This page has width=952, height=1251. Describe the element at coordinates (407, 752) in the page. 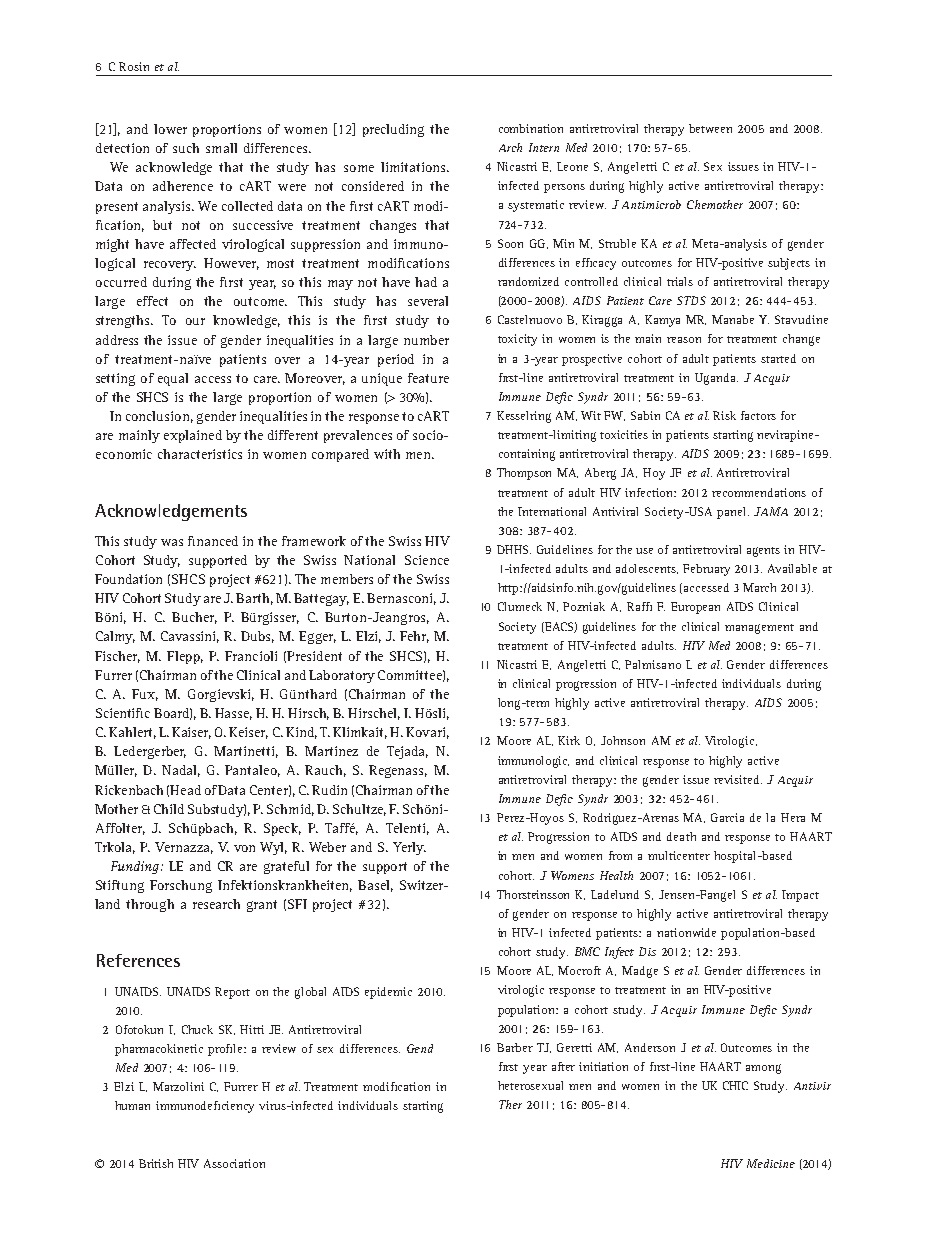

I see `Tejada` at that location.
